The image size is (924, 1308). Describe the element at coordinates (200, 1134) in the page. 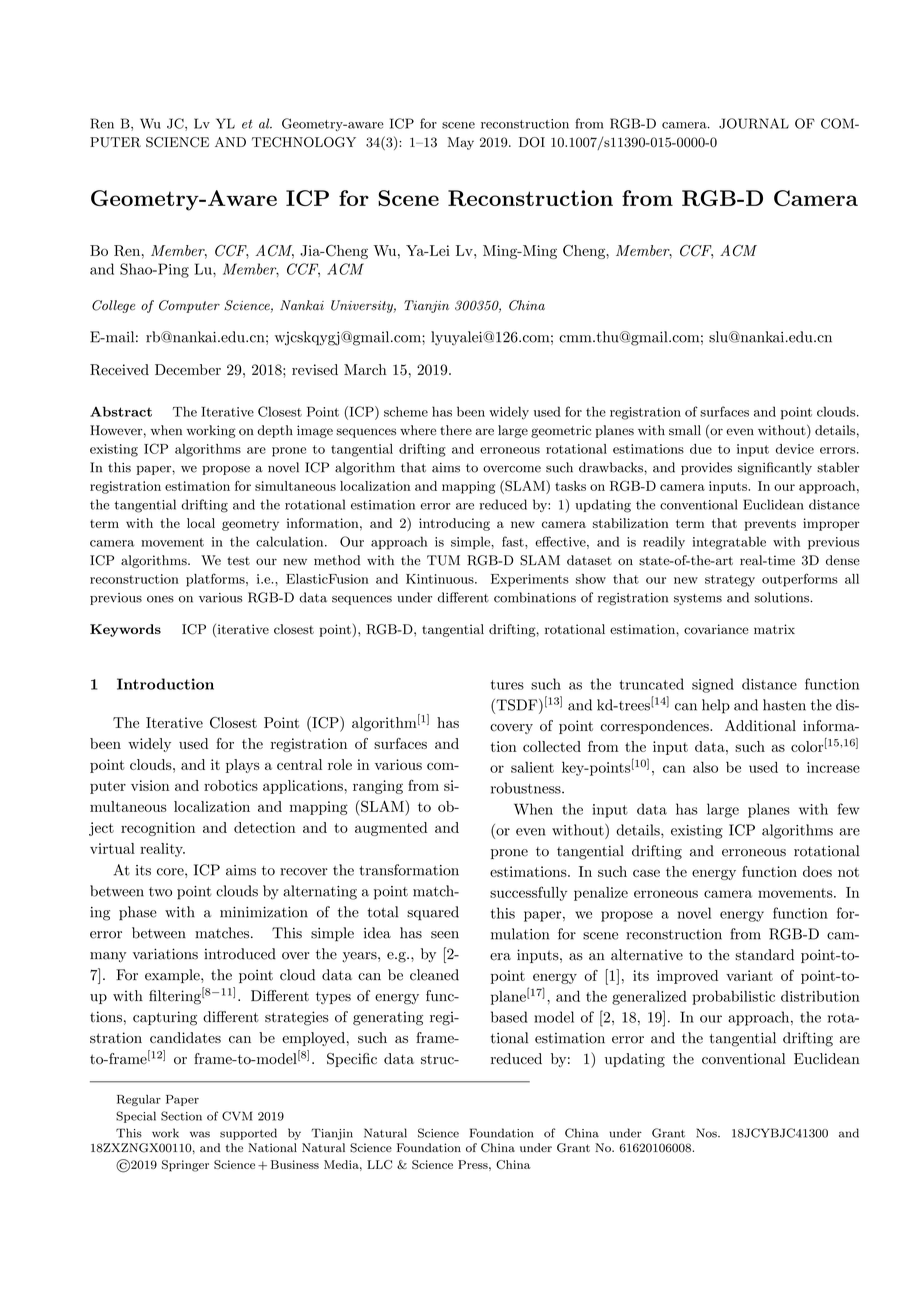

I see `was` at that location.
